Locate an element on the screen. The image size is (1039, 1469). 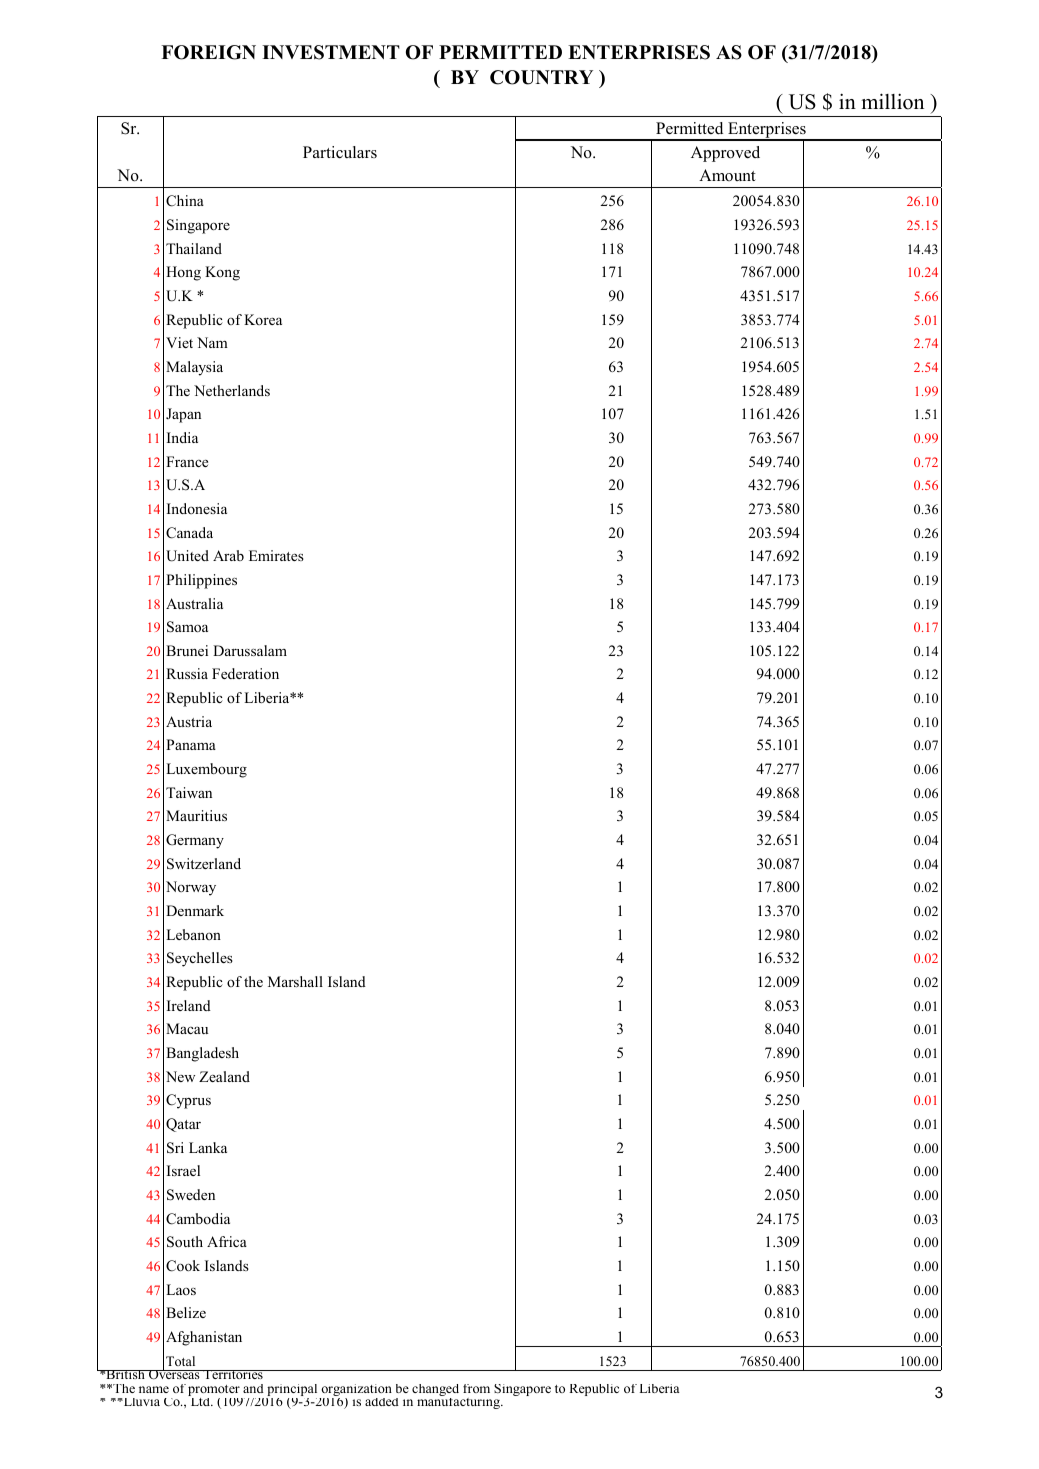
Emirates is located at coordinates (276, 555).
